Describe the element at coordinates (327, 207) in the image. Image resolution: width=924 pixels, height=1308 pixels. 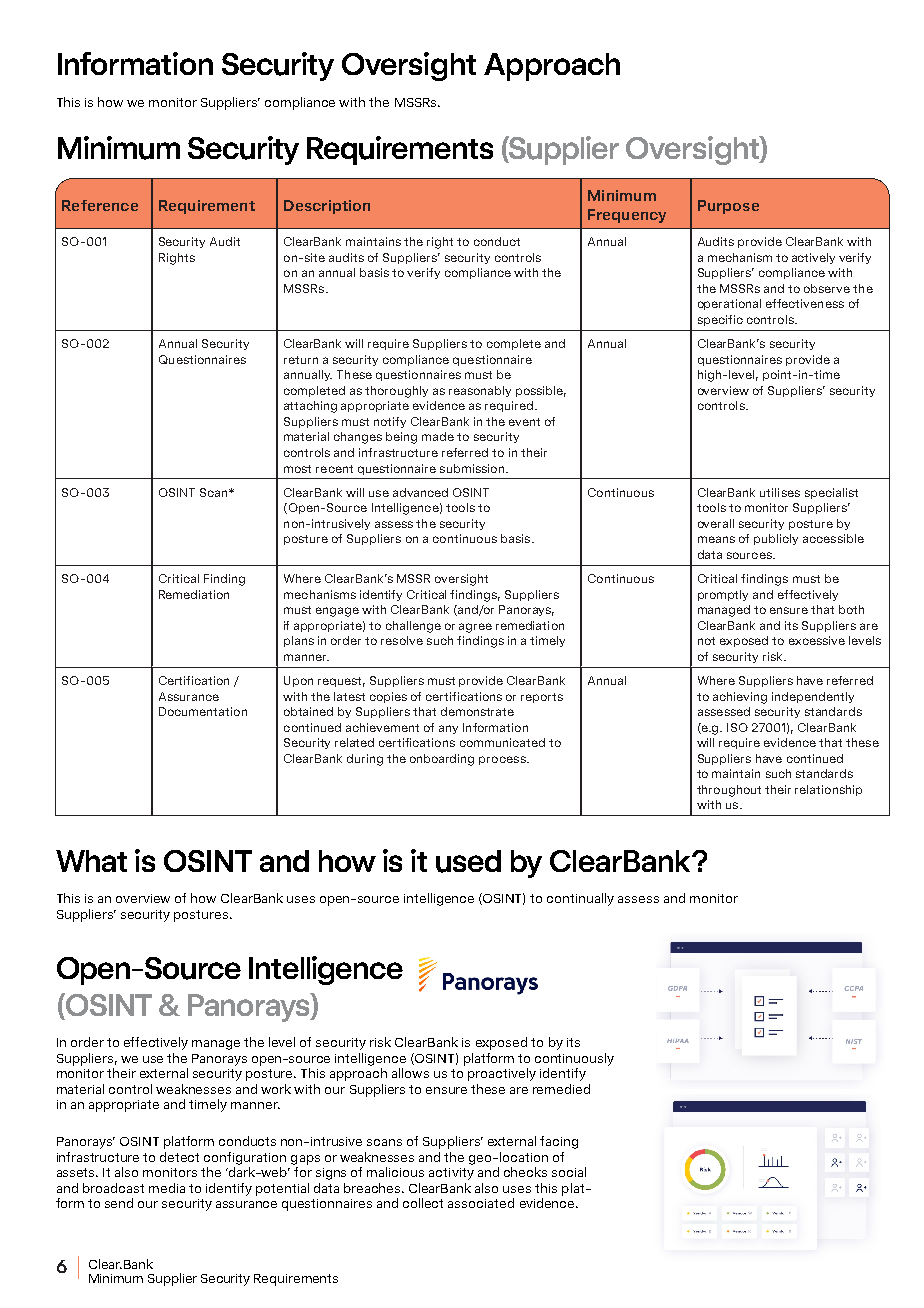
I see `Description` at that location.
